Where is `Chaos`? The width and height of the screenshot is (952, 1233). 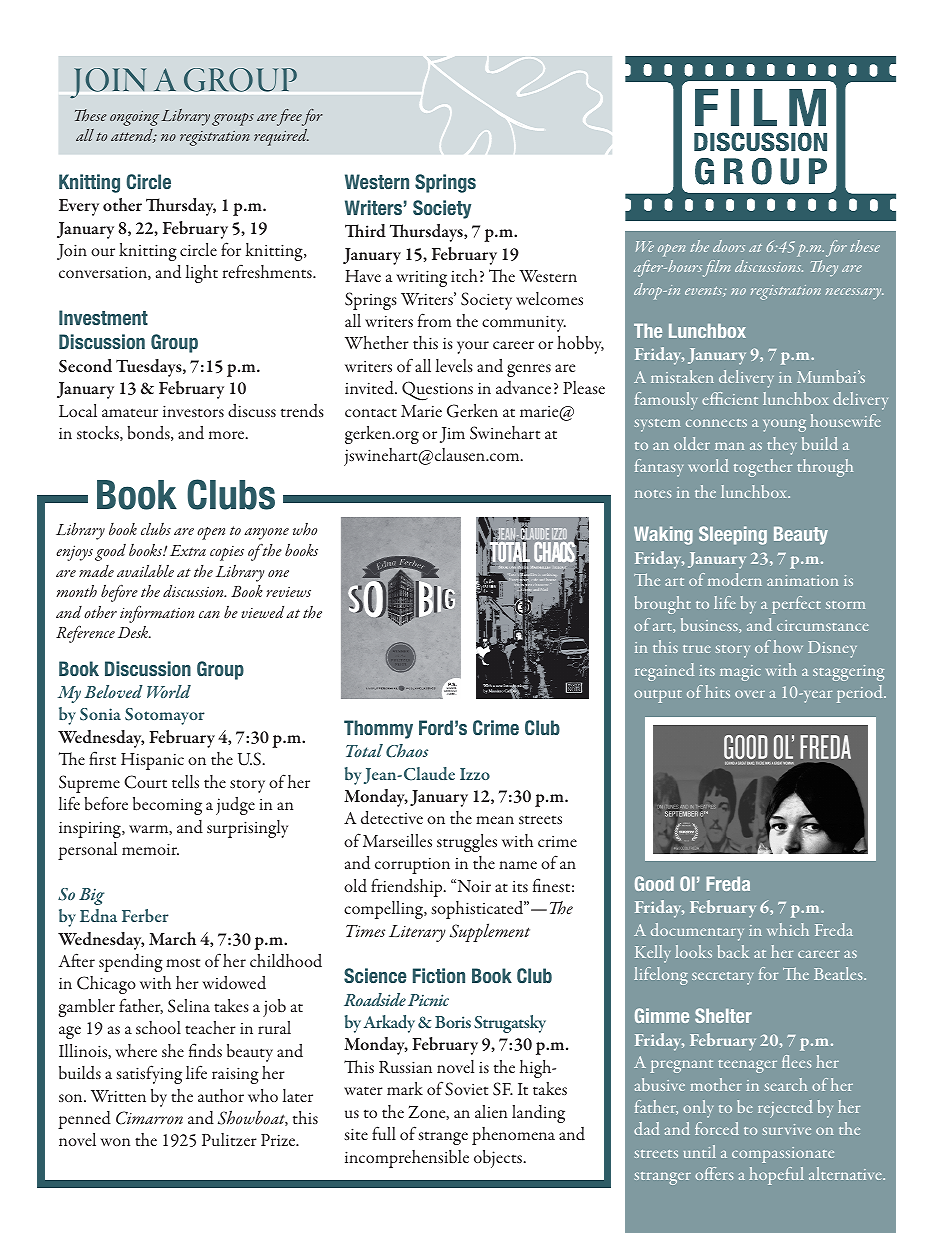 Chaos is located at coordinates (407, 751).
